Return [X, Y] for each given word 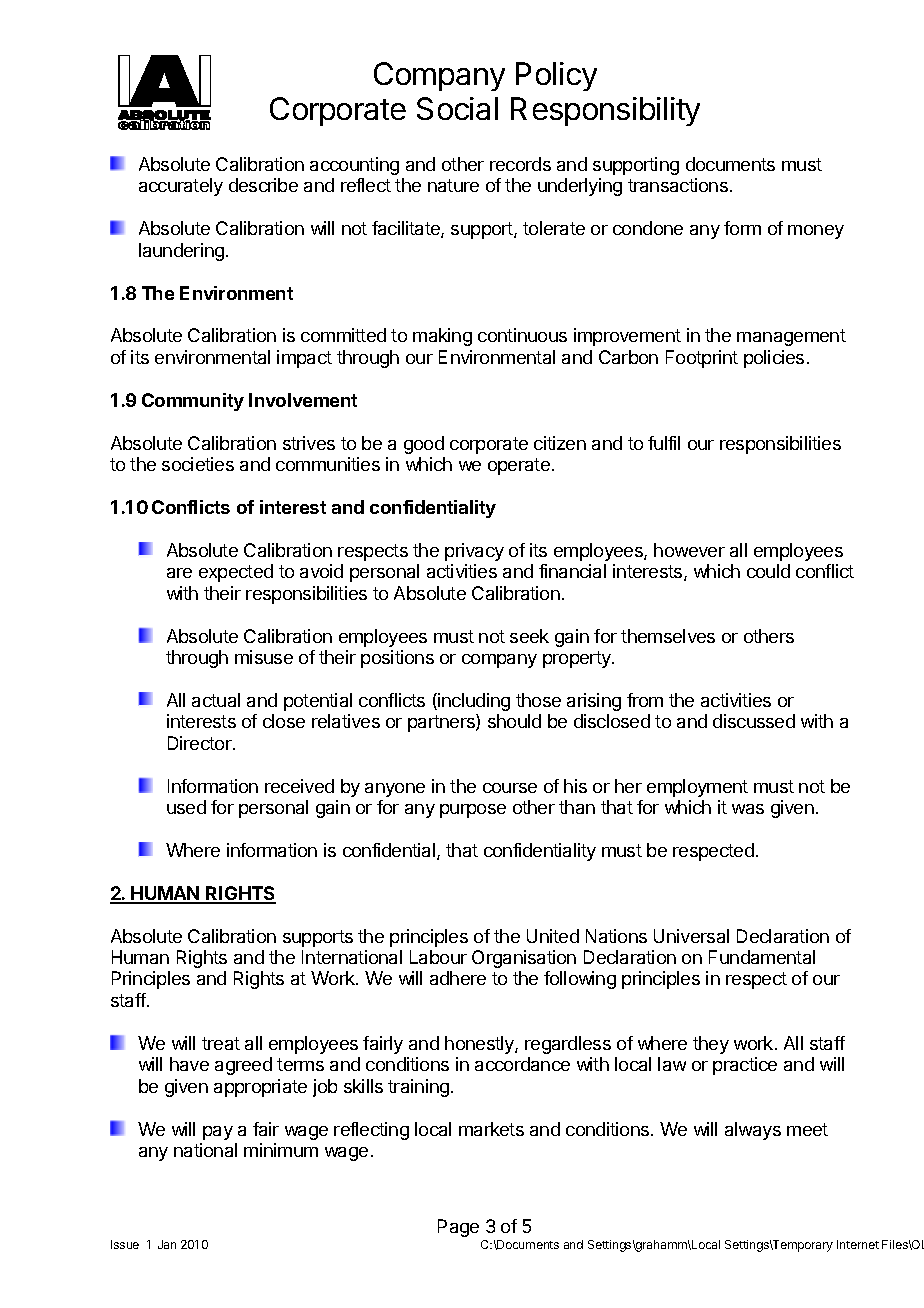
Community [193, 402]
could [768, 571]
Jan [167, 1244]
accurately [181, 187]
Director [201, 743]
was [748, 809]
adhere [458, 978]
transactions [678, 185]
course [510, 788]
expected [236, 573]
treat [221, 1043]
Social [457, 108]
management [791, 337]
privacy [474, 552]
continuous [522, 335]
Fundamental [762, 957]
